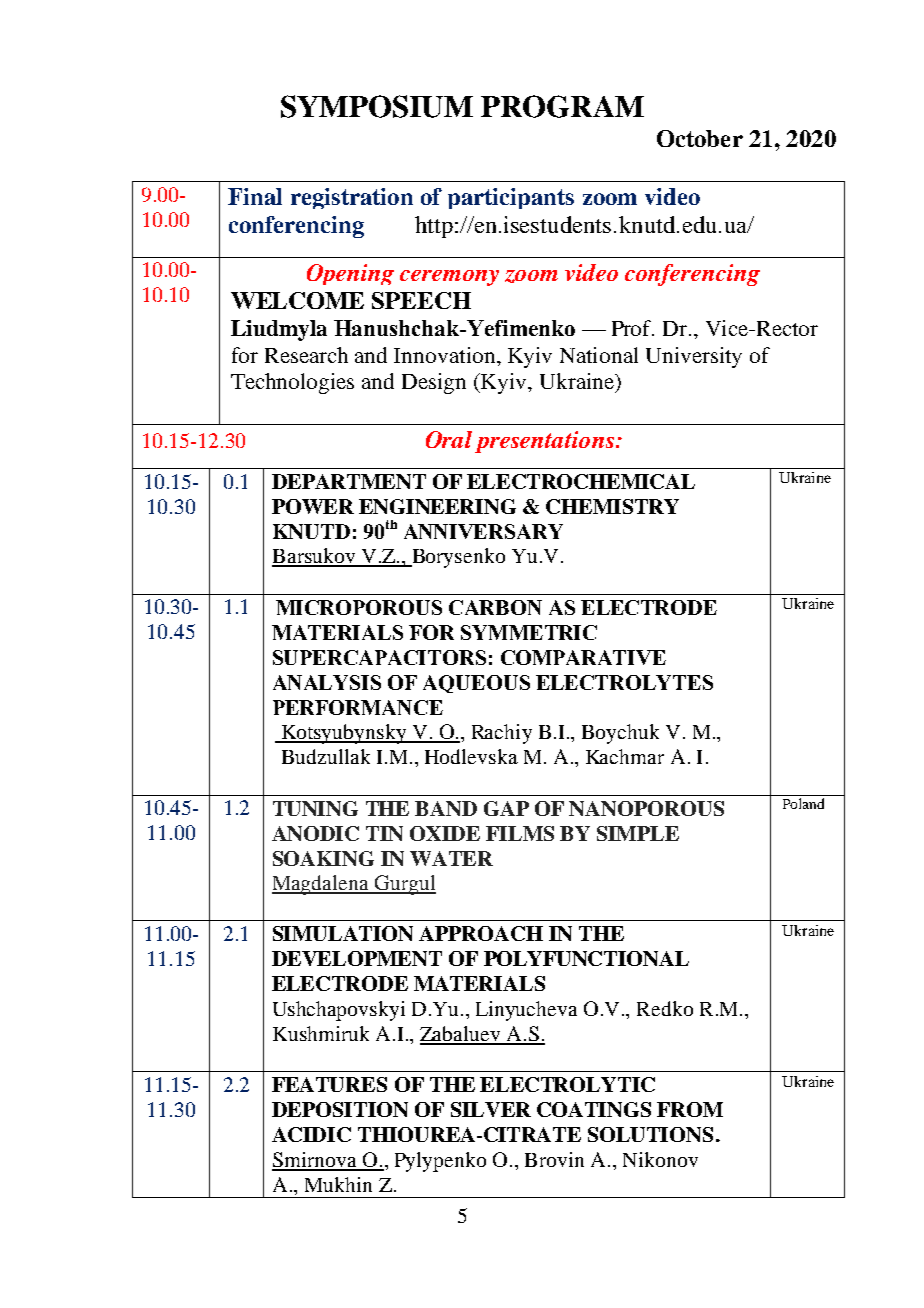 The image size is (924, 1308). Describe the element at coordinates (349, 481) in the image. I see `DEPARTMENT` at that location.
